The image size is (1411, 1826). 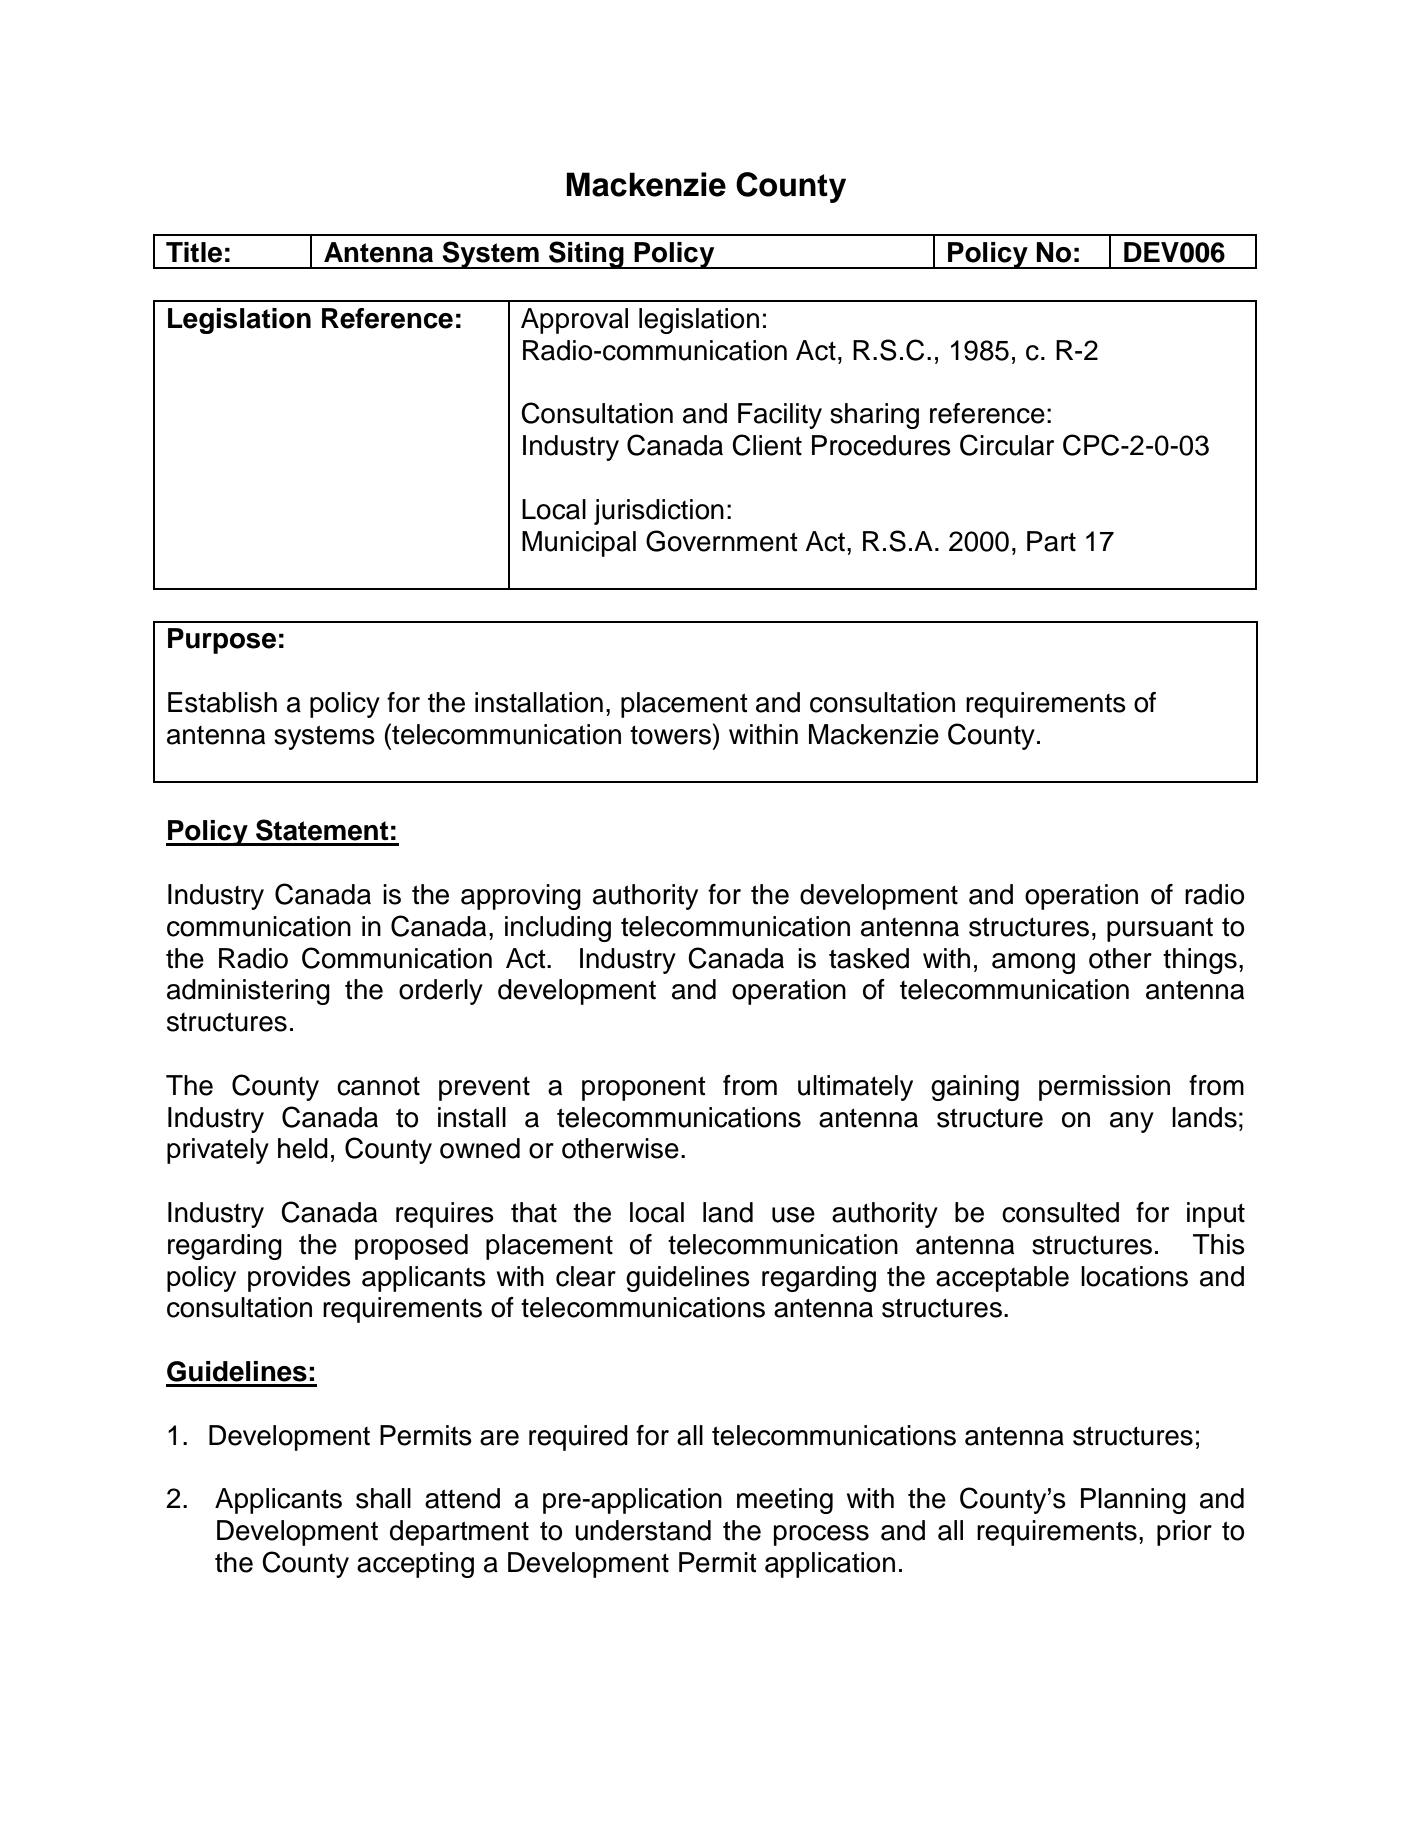 I want to click on Siting, so click(x=586, y=255).
